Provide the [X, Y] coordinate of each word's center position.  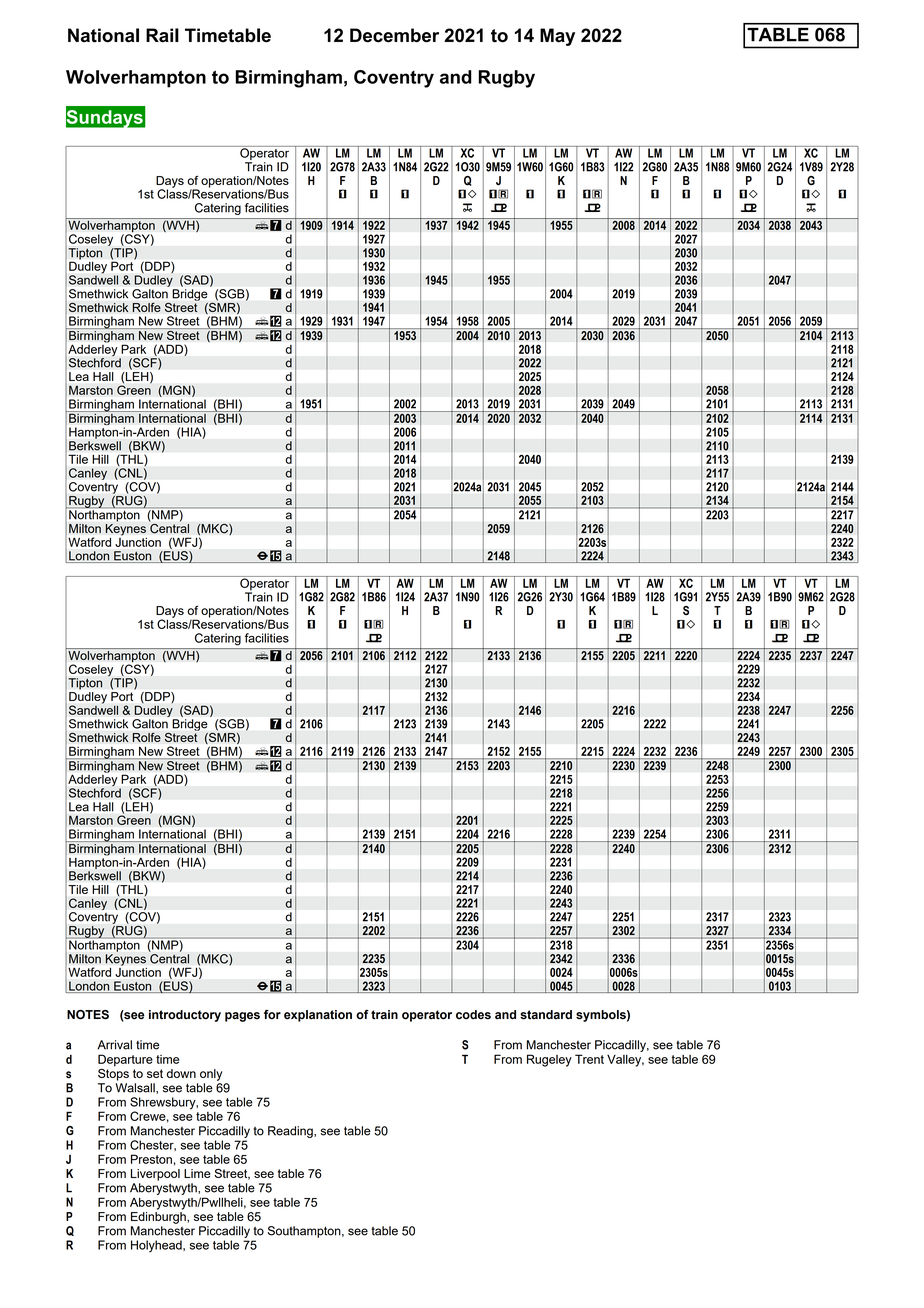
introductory [185, 1016]
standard [546, 1015]
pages [242, 1017]
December [394, 35]
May [557, 37]
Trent [589, 1059]
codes [473, 1015]
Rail [162, 35]
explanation [318, 1016]
